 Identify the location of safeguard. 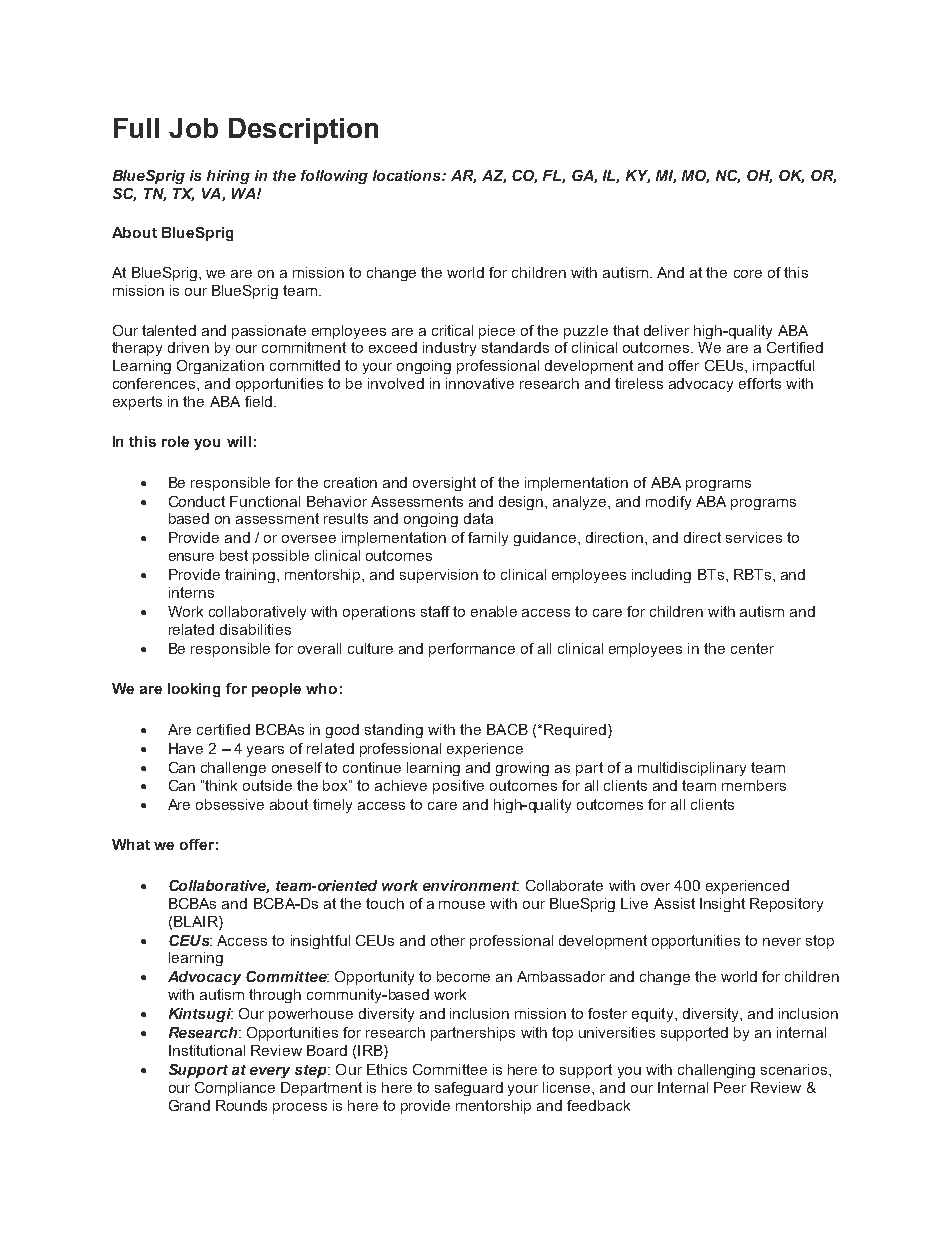
(469, 1089).
